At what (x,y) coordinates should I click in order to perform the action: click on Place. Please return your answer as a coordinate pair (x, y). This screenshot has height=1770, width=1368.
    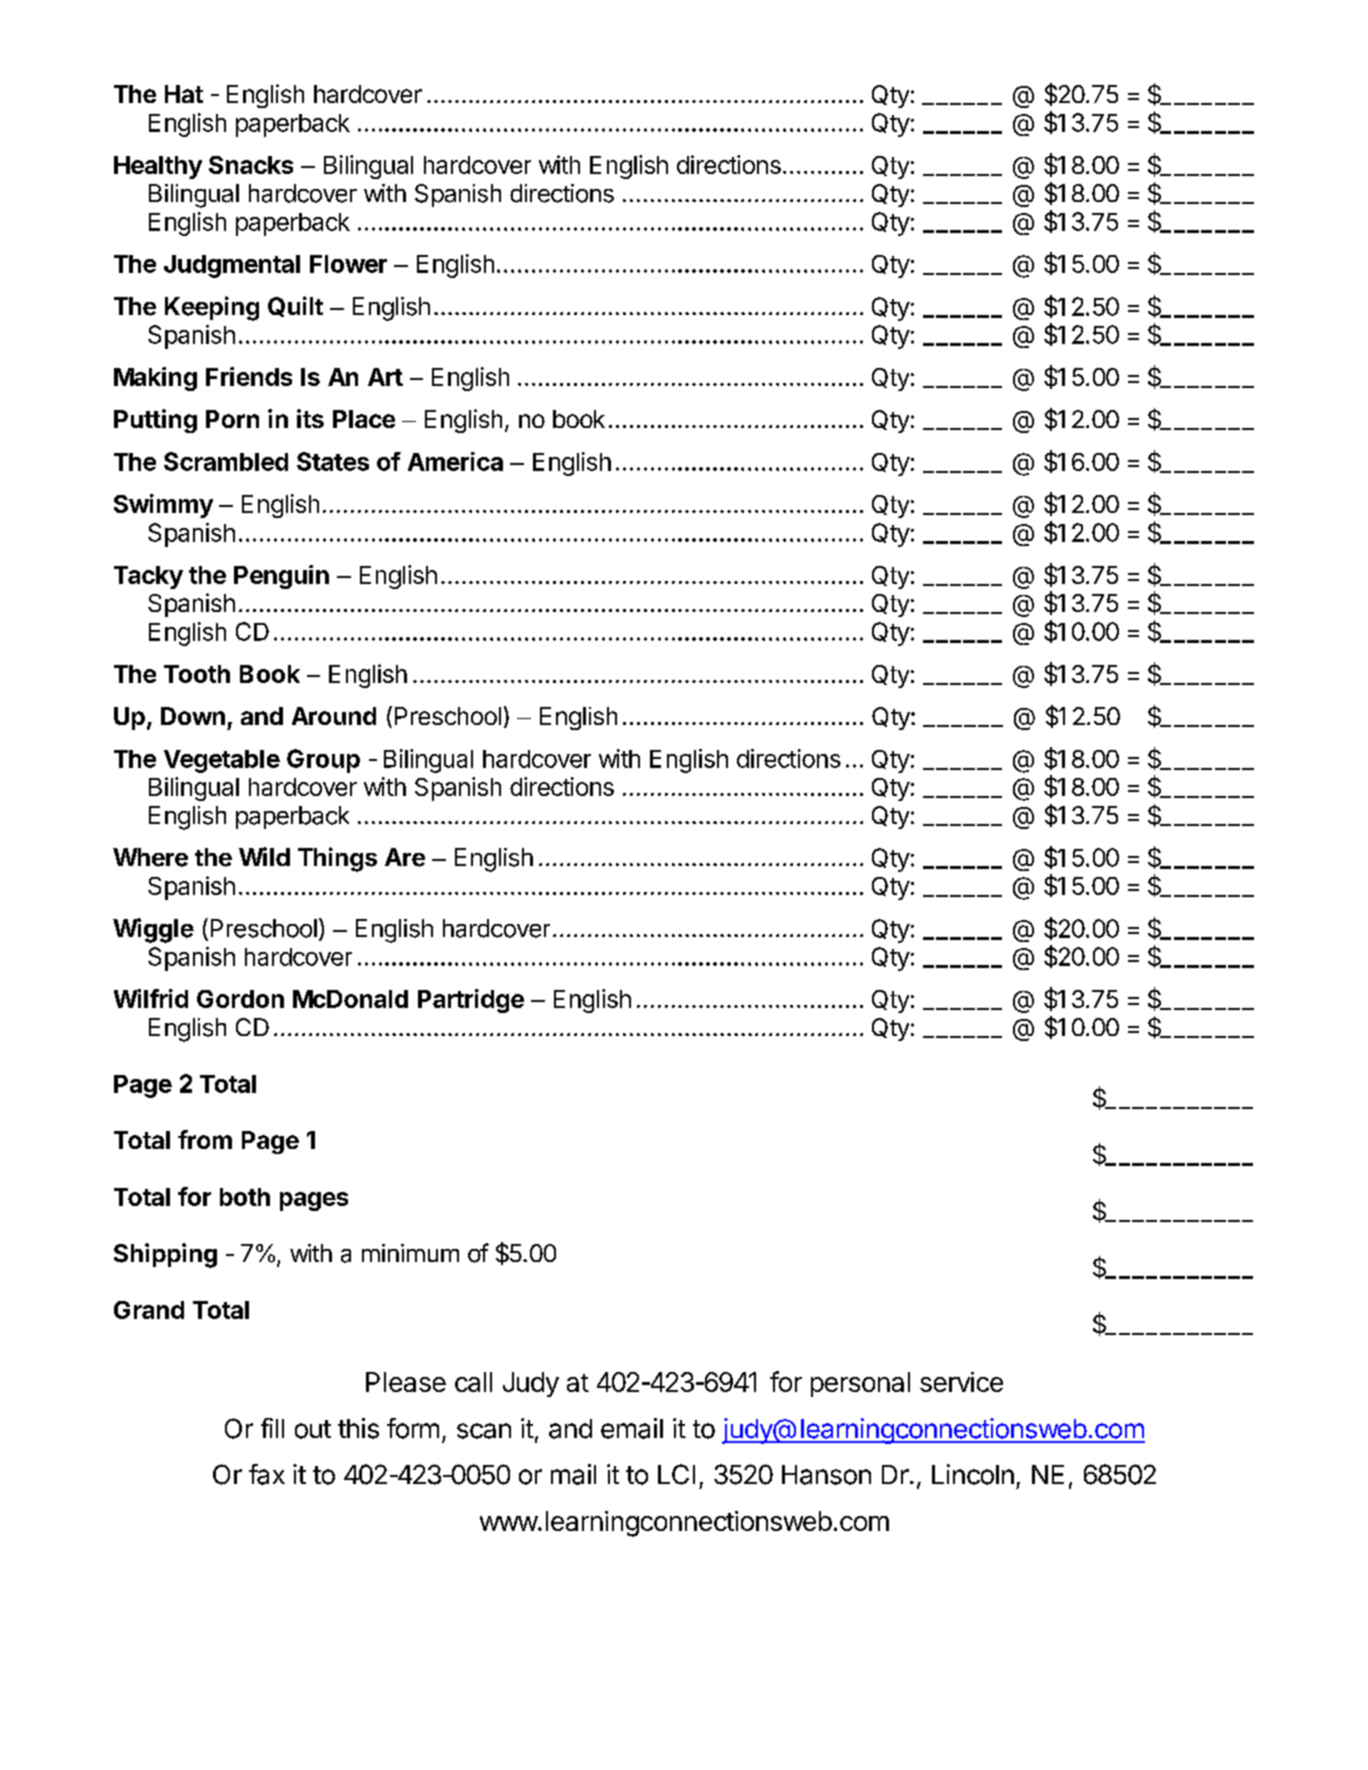
    Looking at the image, I should click on (364, 419).
